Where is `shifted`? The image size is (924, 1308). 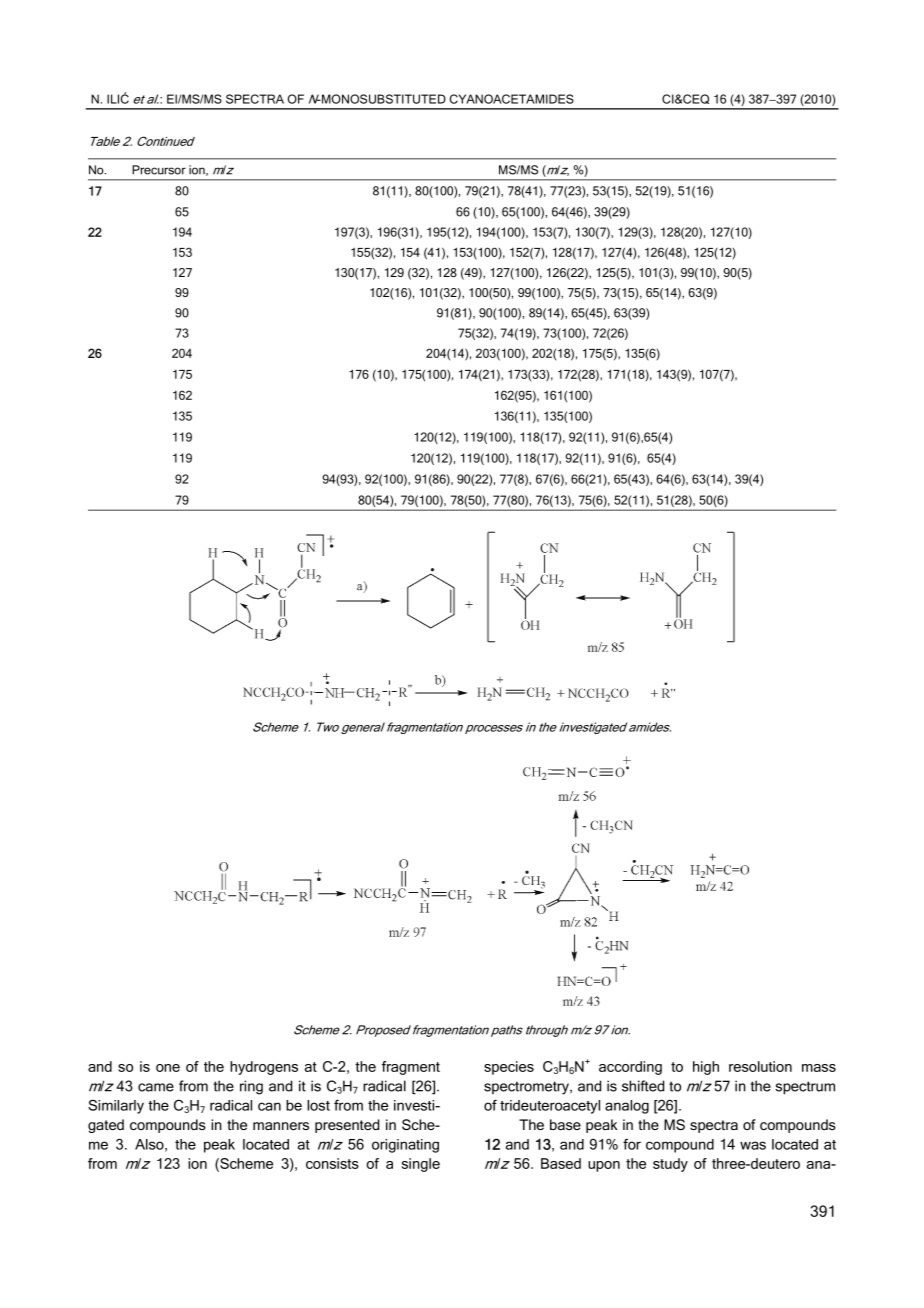
shifted is located at coordinates (643, 1086).
